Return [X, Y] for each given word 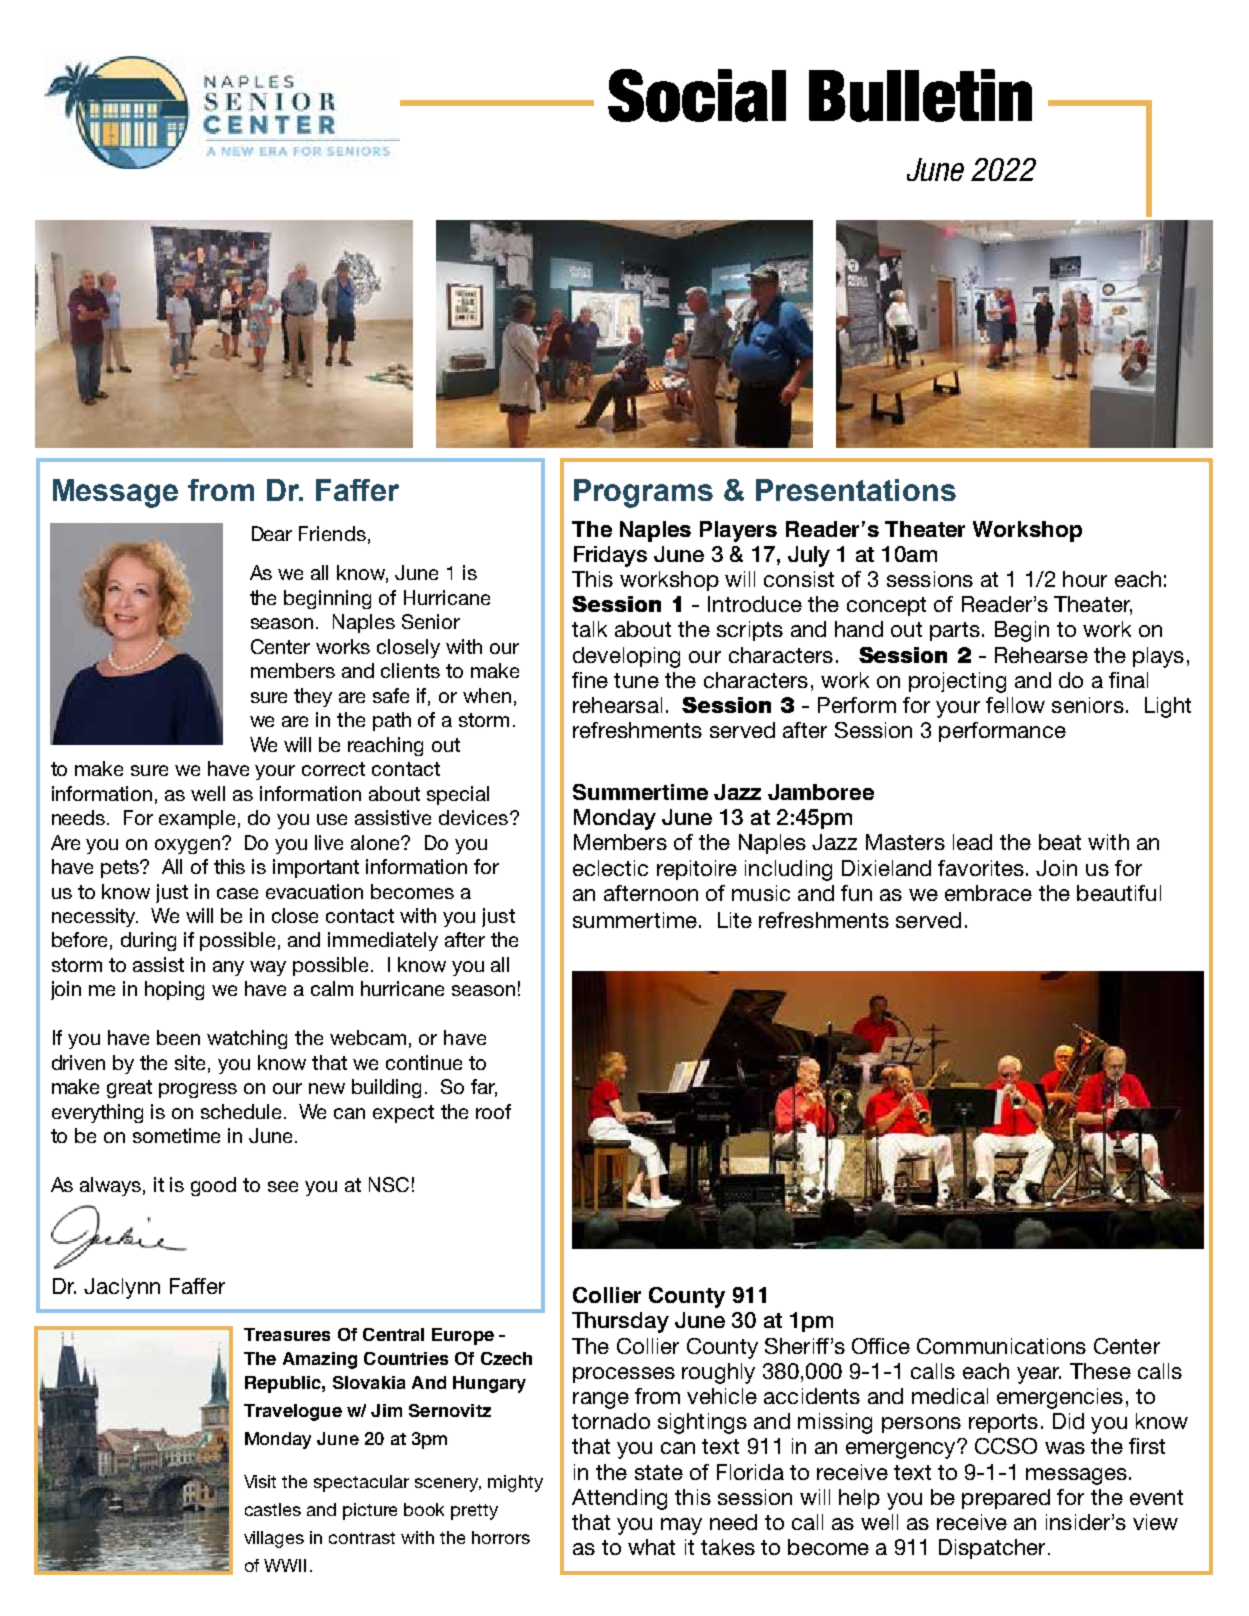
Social [697, 95]
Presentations [856, 490]
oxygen [189, 846]
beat [1060, 842]
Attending [619, 1499]
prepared [1006, 1499]
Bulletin [920, 95]
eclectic [610, 868]
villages [274, 1539]
